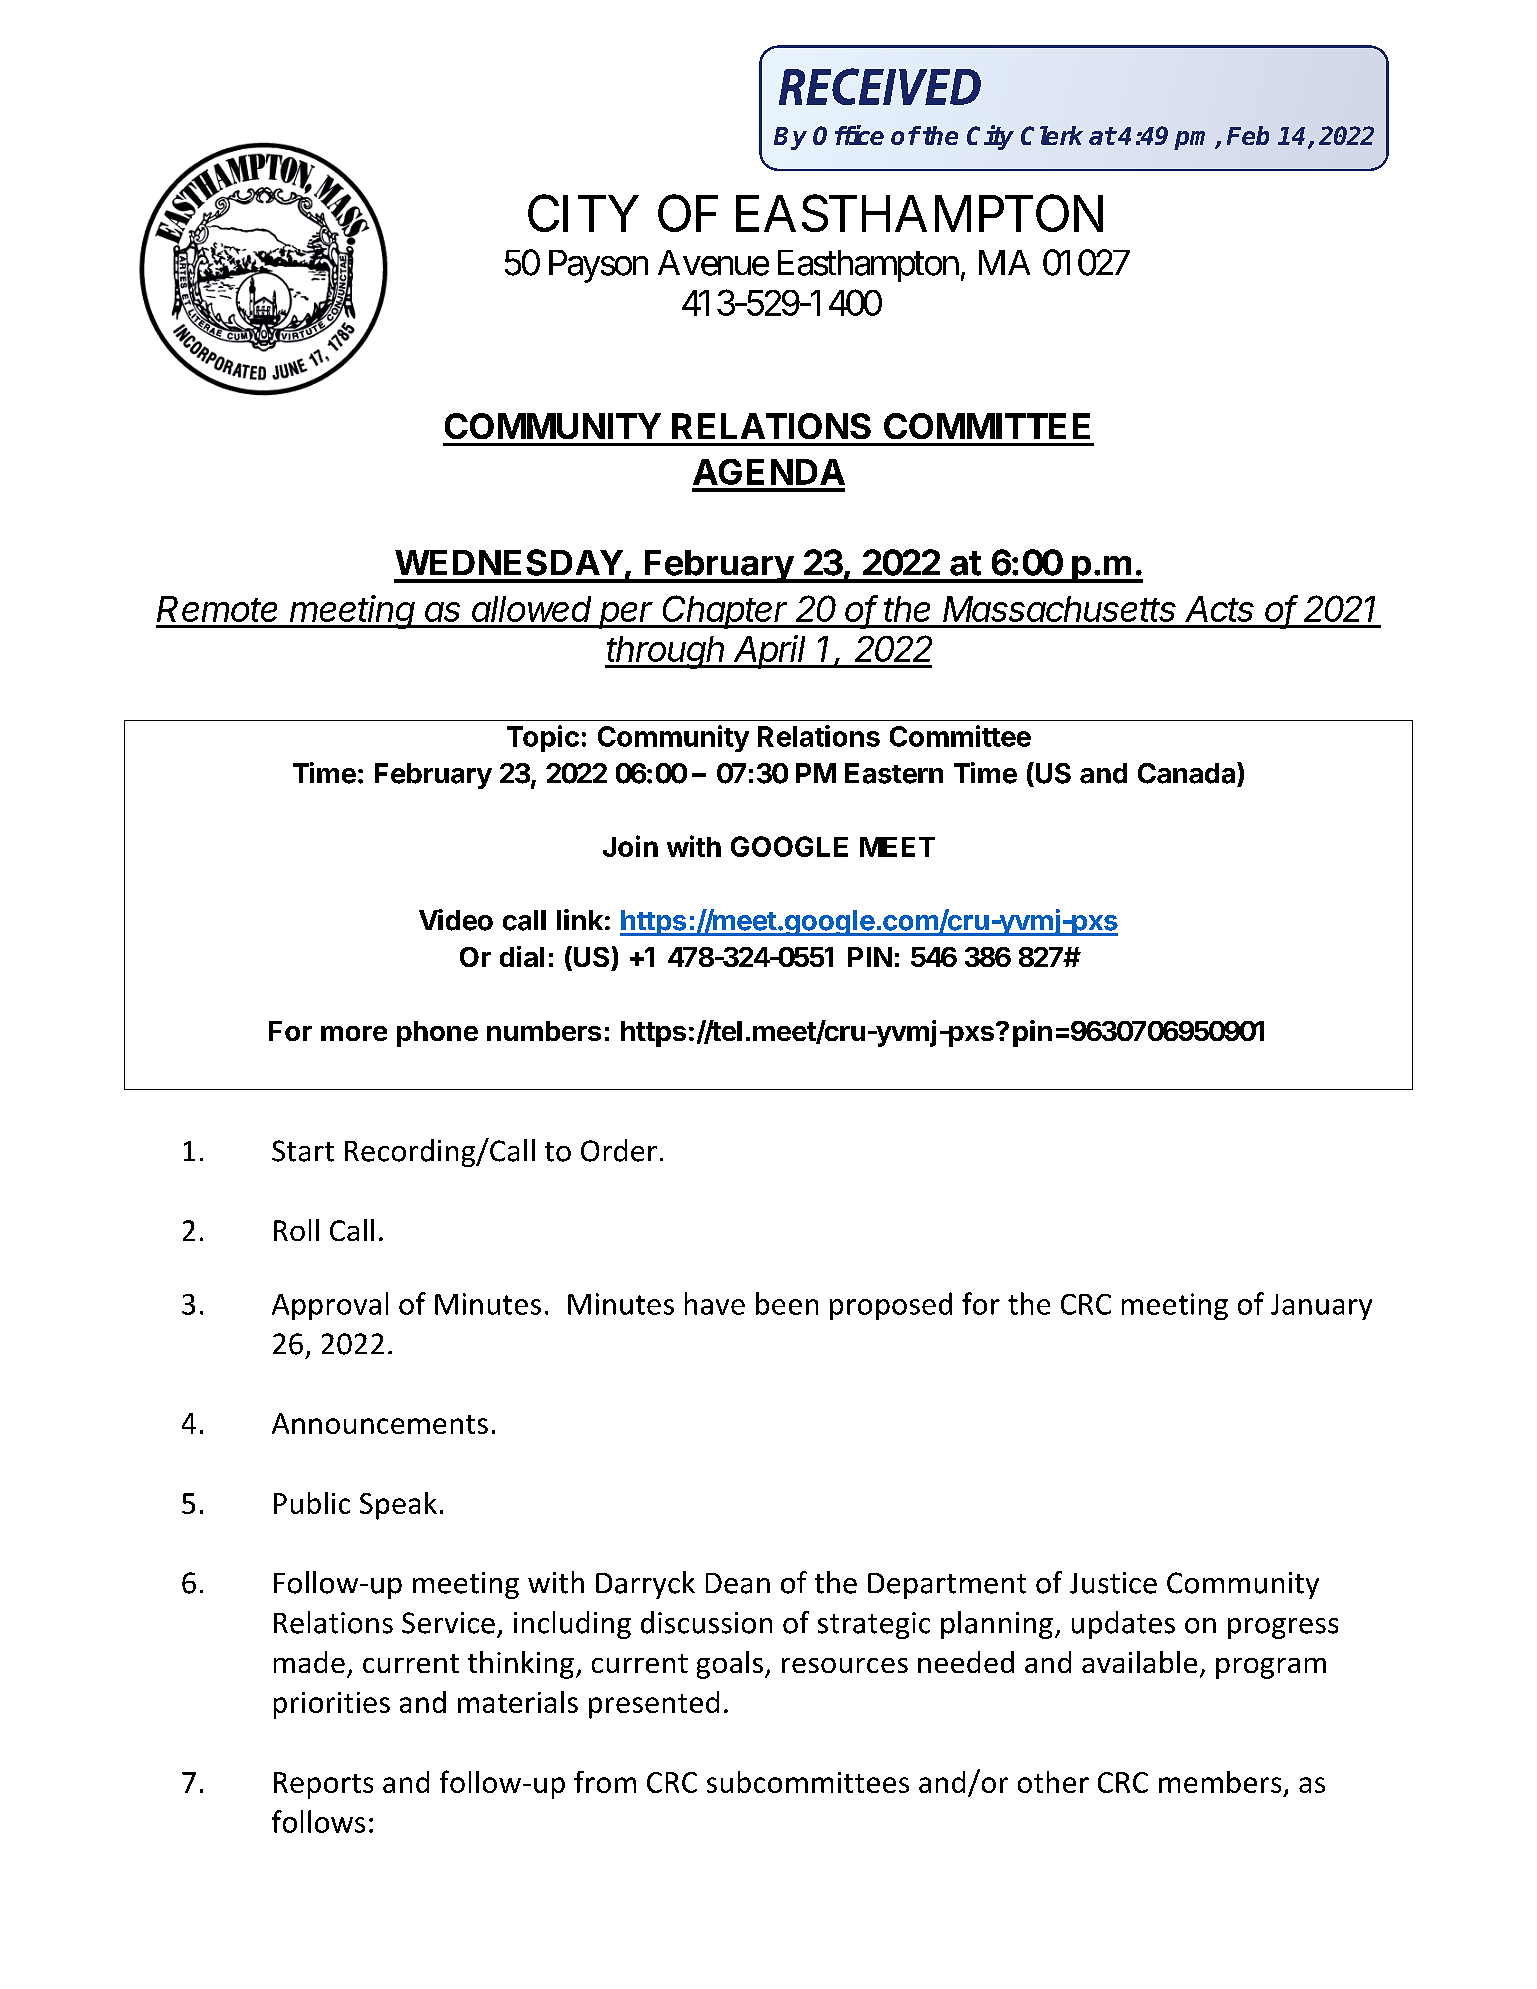 The height and width of the screenshot is (1989, 1537). I want to click on Canada, so click(1188, 773).
